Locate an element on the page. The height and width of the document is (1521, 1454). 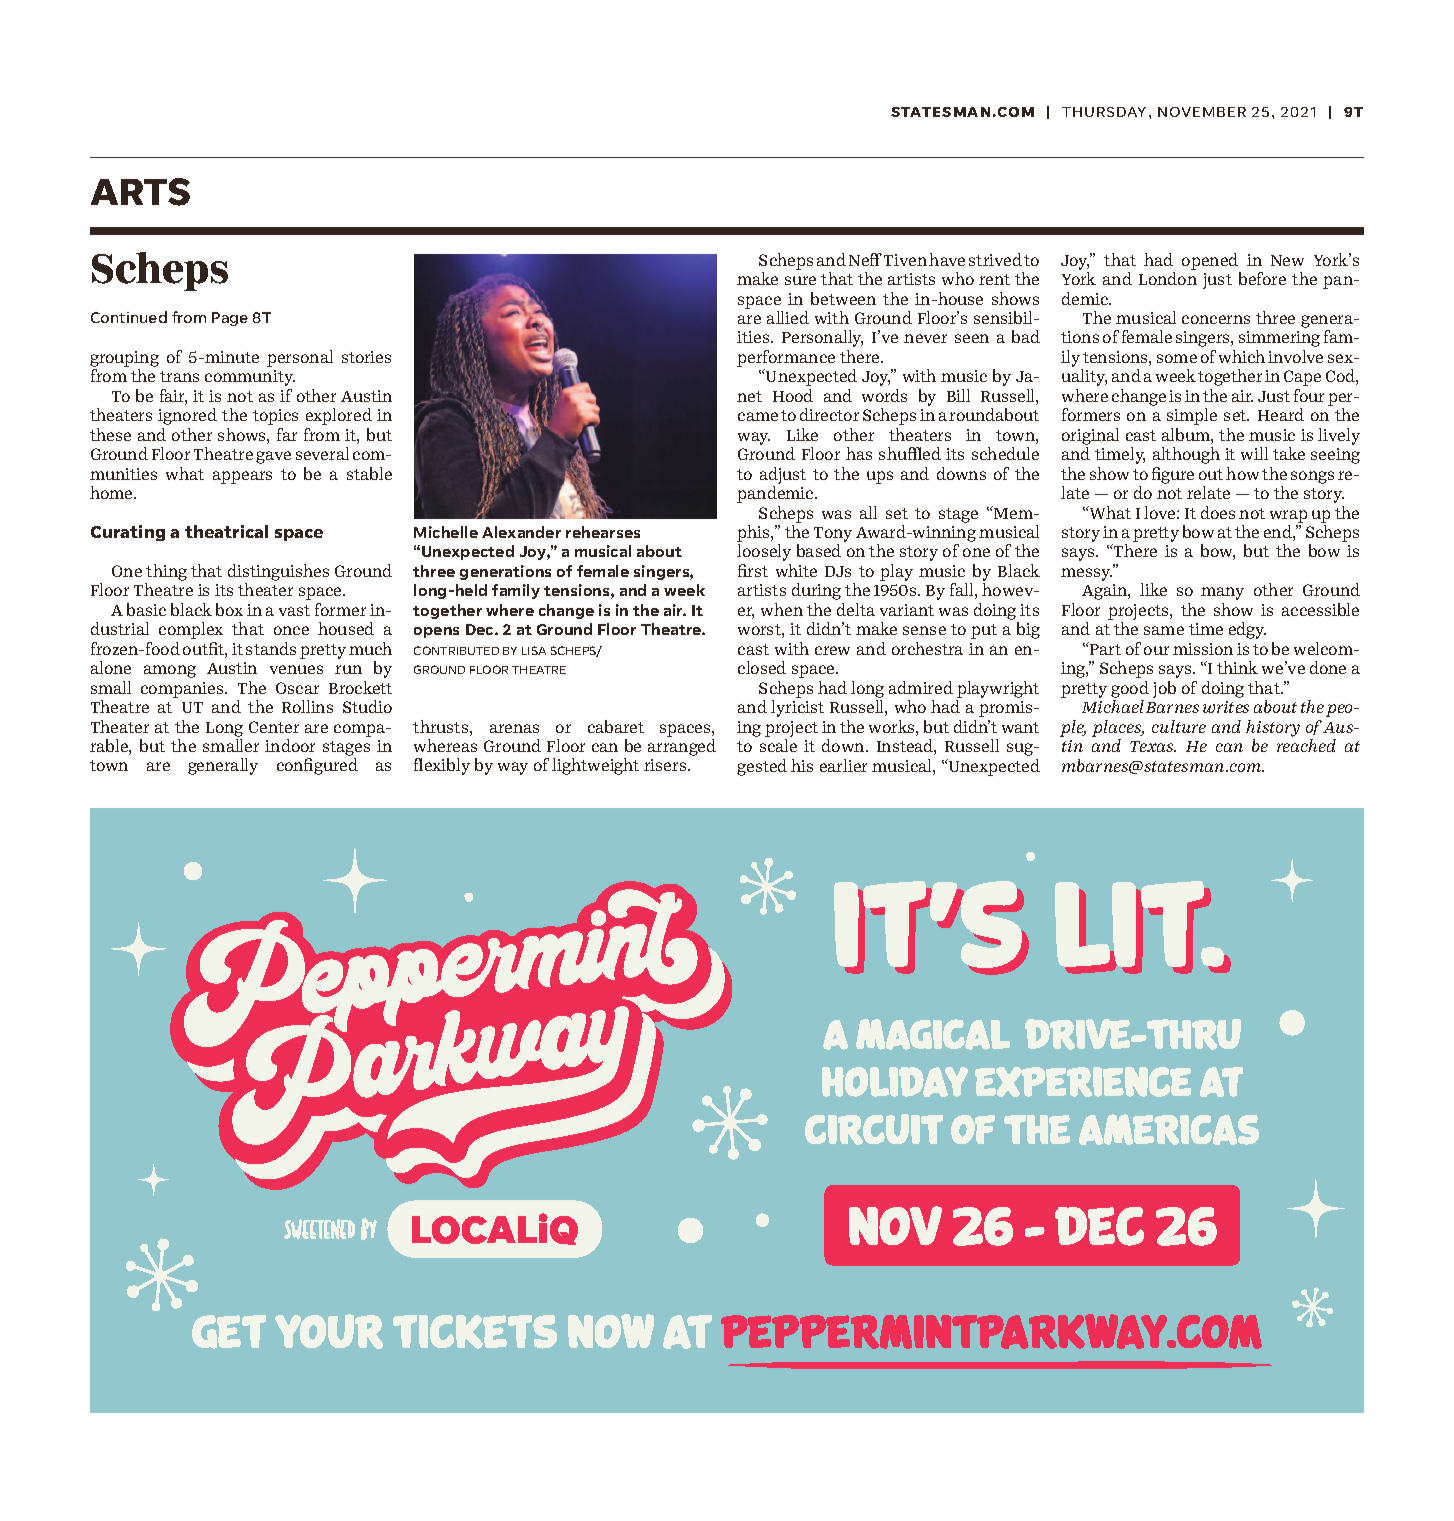
ARTS is located at coordinates (140, 192).
